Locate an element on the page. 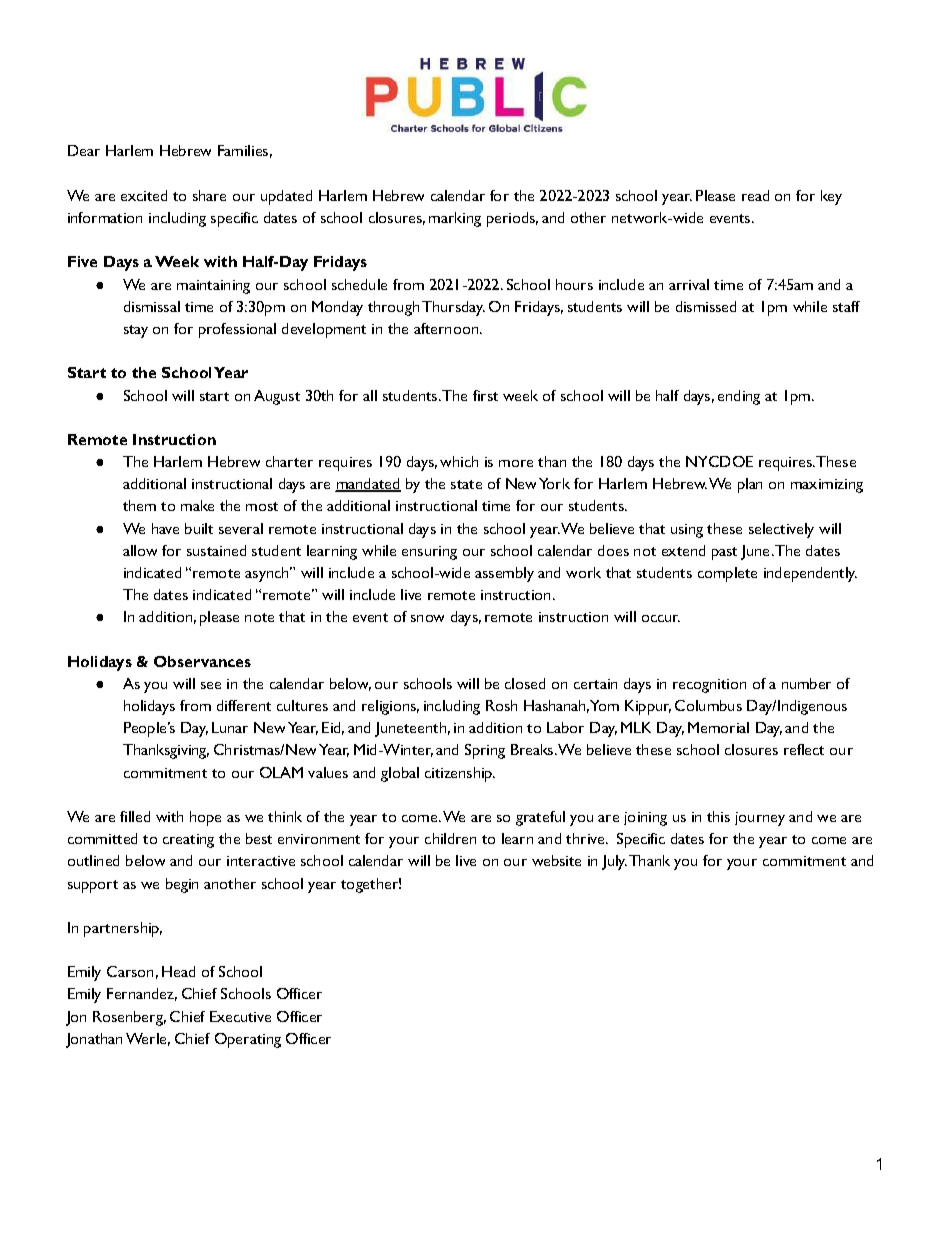  marking is located at coordinates (455, 219).
